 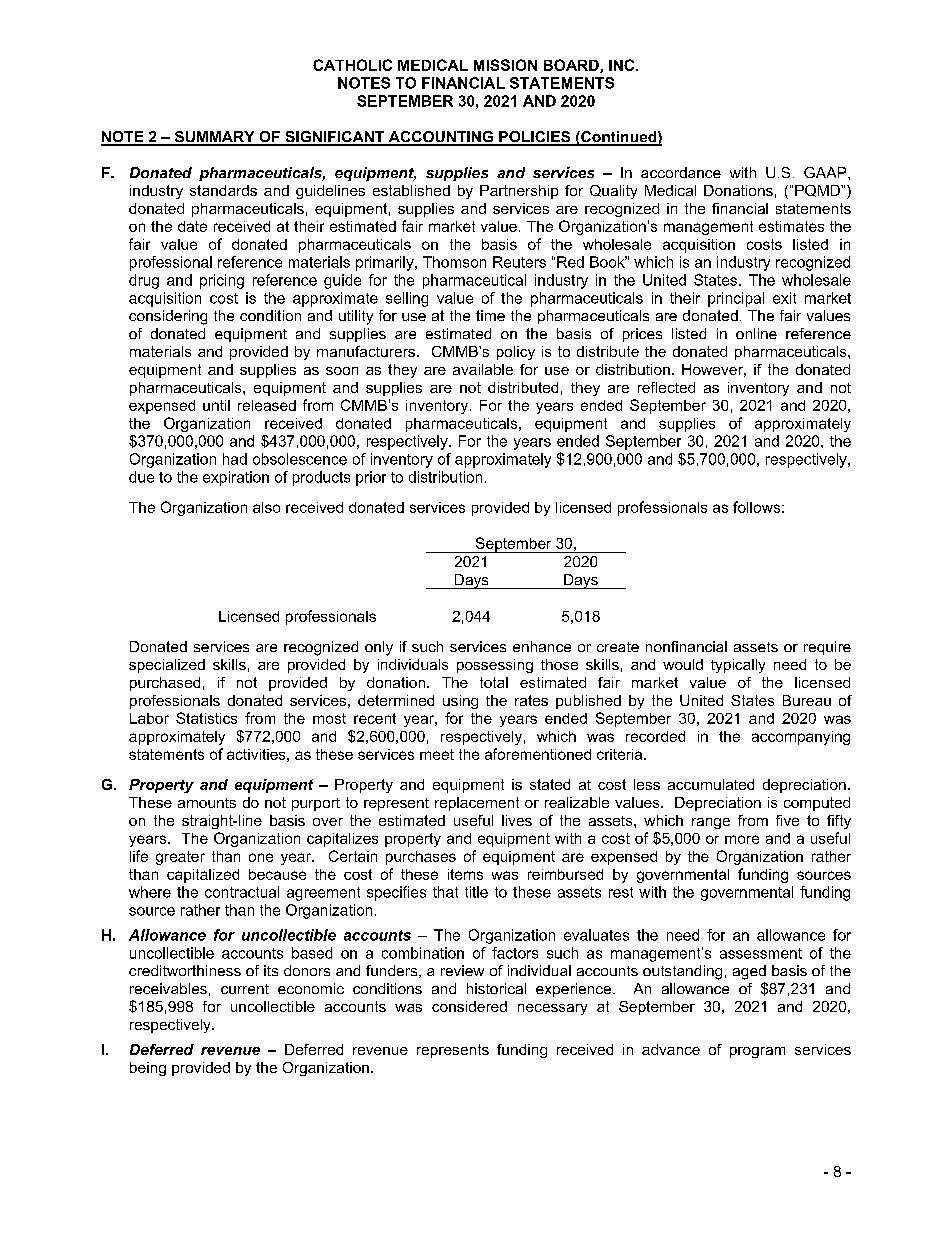 What do you see at coordinates (214, 138) in the image?
I see `SUMMARY` at bounding box center [214, 138].
